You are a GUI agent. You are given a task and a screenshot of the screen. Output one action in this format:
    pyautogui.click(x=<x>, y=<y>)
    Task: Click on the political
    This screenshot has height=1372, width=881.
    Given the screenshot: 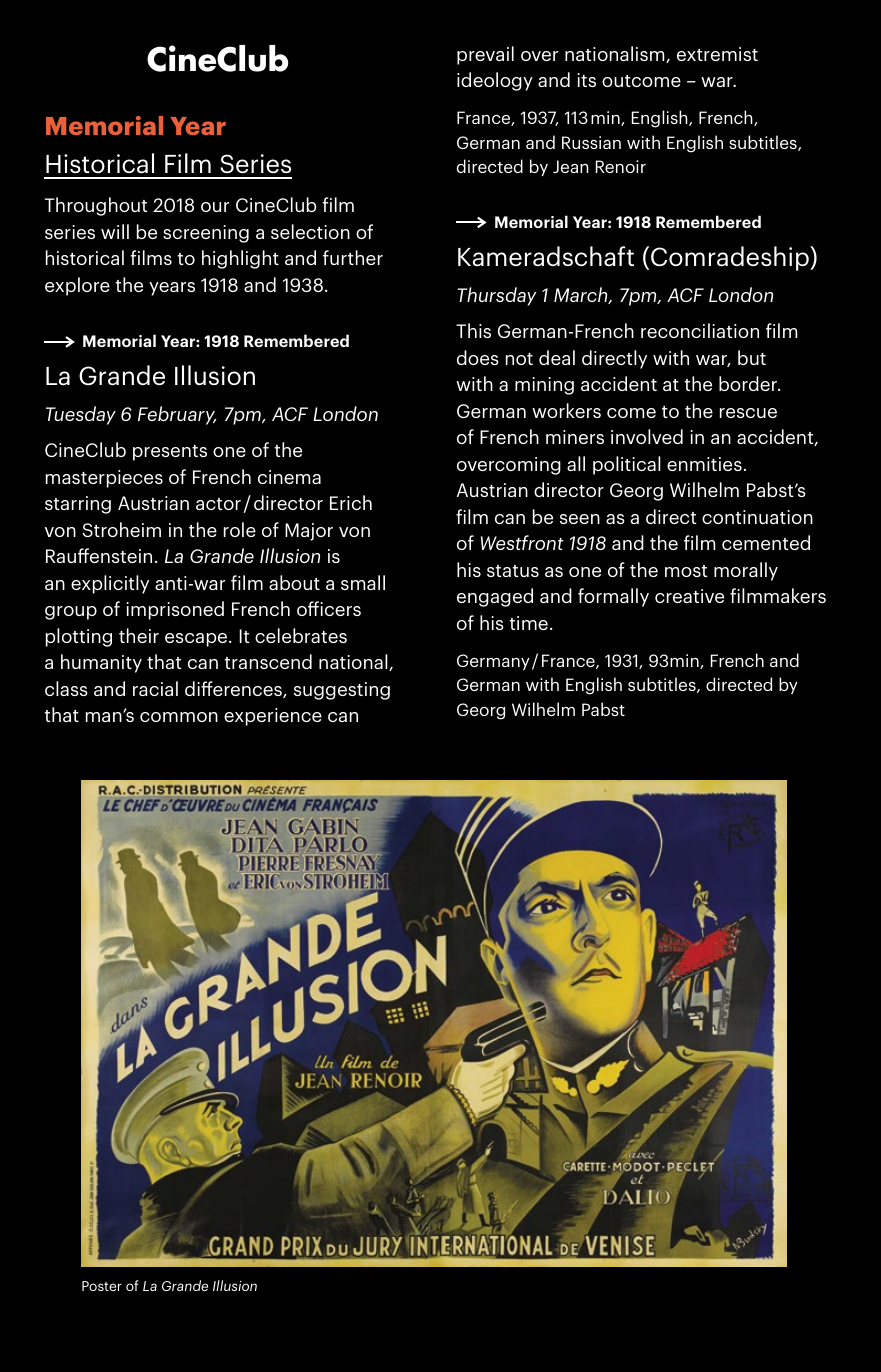 What is the action you would take?
    pyautogui.click(x=627, y=465)
